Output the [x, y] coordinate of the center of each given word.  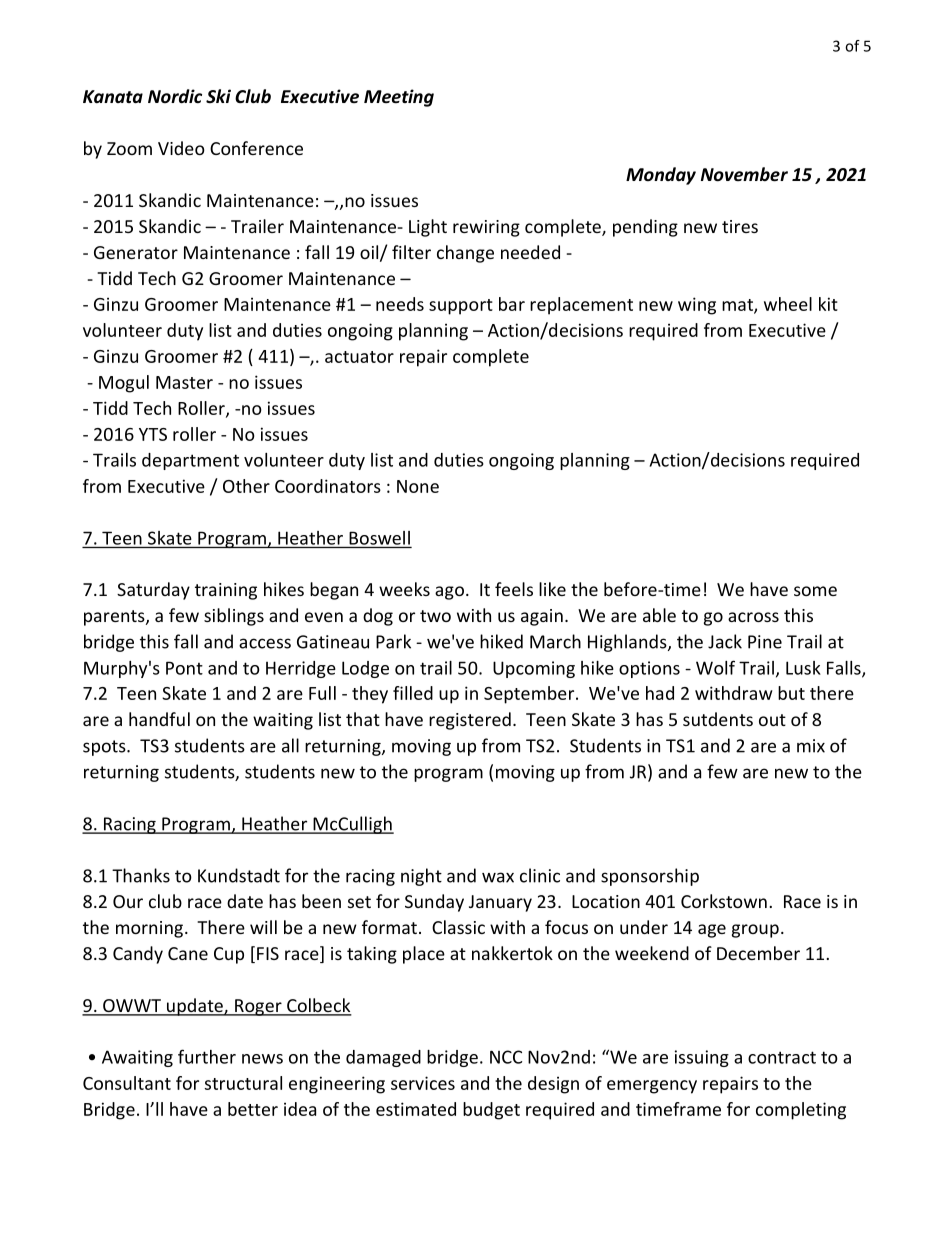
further [207, 1056]
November [744, 174]
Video [181, 148]
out [772, 720]
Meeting [399, 98]
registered [470, 721]
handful [159, 719]
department [190, 461]
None [418, 486]
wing [697, 306]
